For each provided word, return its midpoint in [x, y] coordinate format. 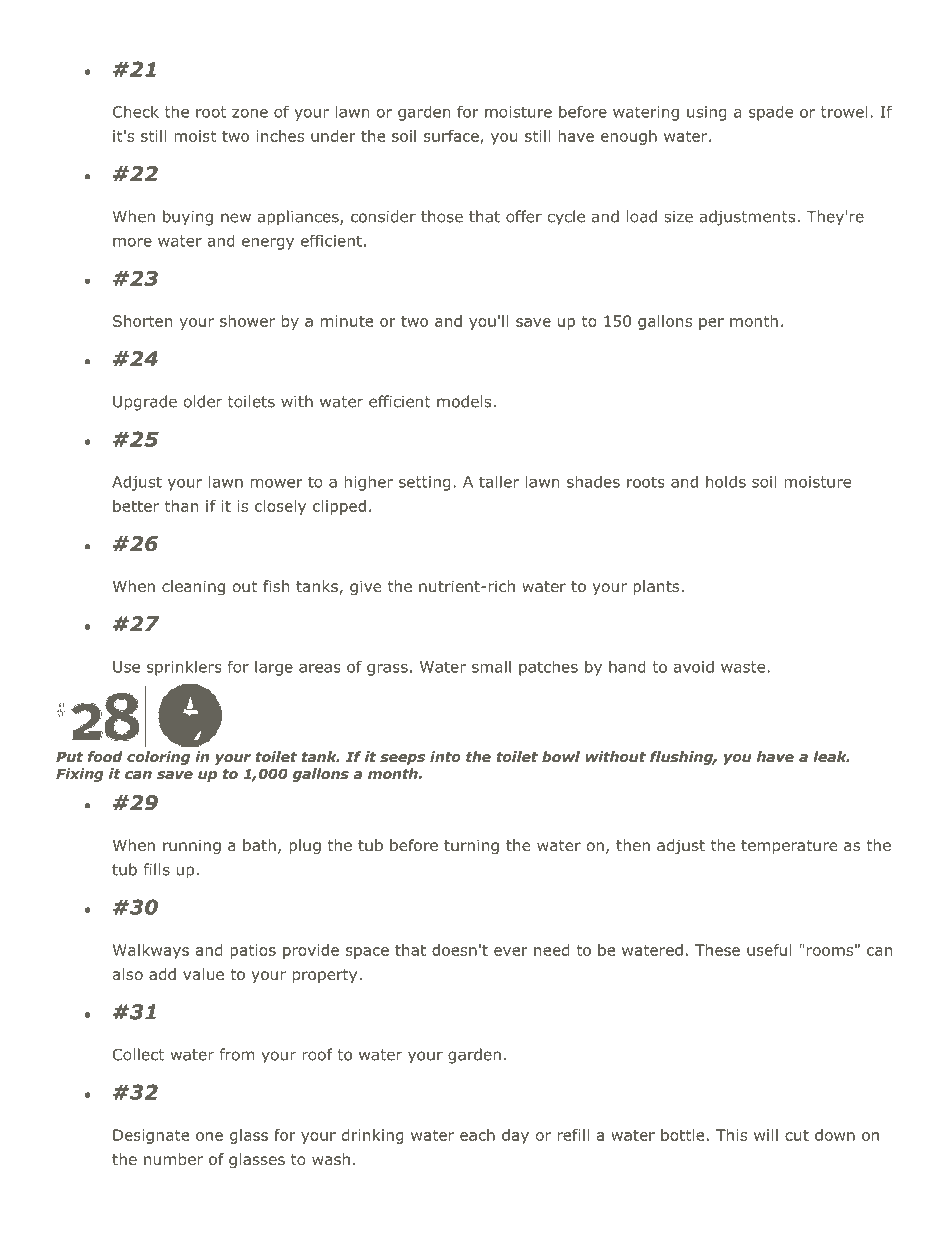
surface [452, 137]
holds [726, 481]
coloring [158, 758]
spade [771, 113]
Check [136, 111]
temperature [789, 847]
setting [425, 483]
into [445, 756]
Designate [151, 1136]
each [477, 1135]
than [181, 506]
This [731, 1135]
